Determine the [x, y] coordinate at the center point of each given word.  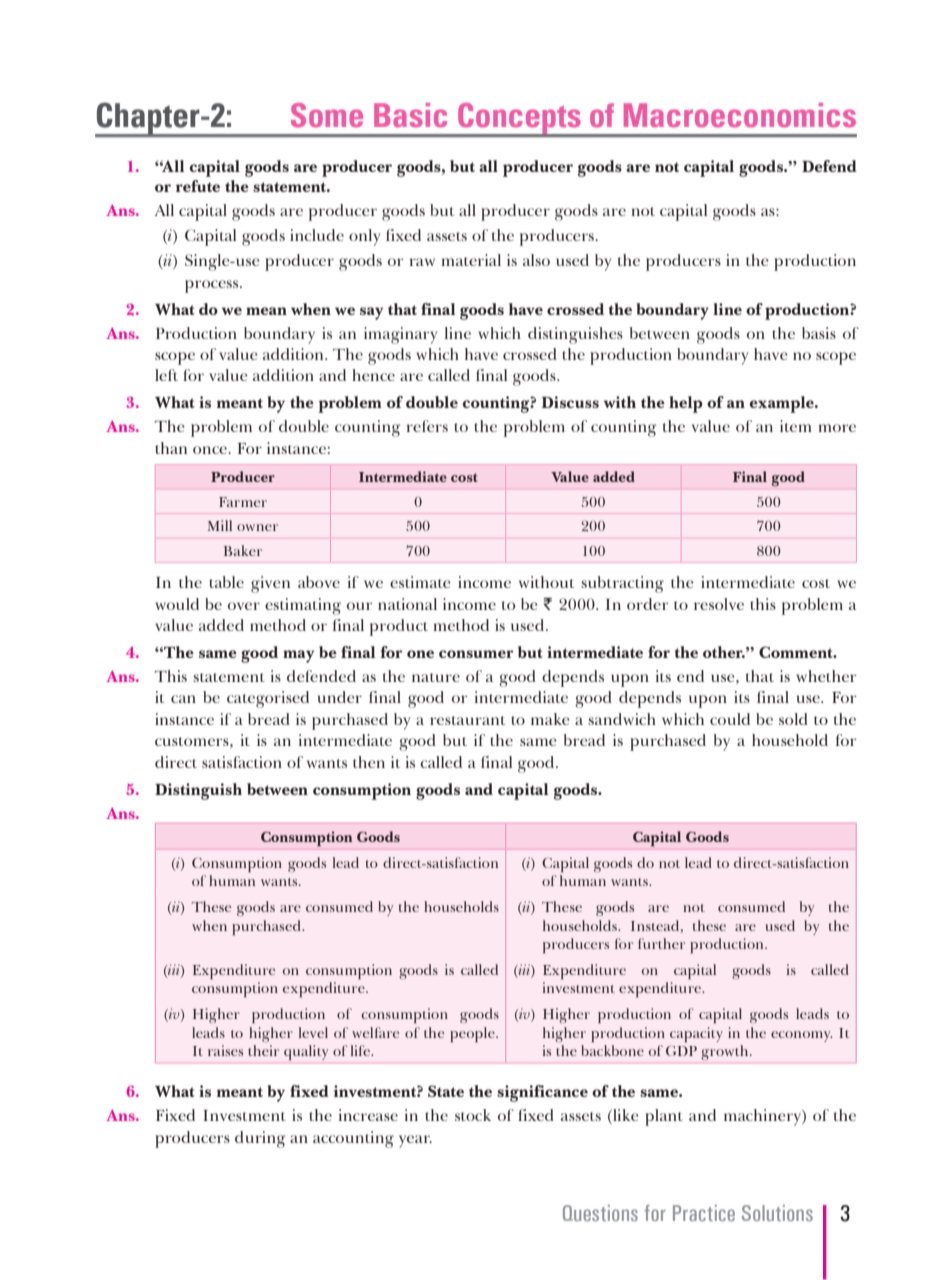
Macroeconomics [740, 115]
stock [473, 1115]
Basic [410, 115]
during [260, 1139]
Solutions [777, 1213]
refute [198, 186]
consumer [476, 654]
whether [826, 676]
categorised [268, 699]
